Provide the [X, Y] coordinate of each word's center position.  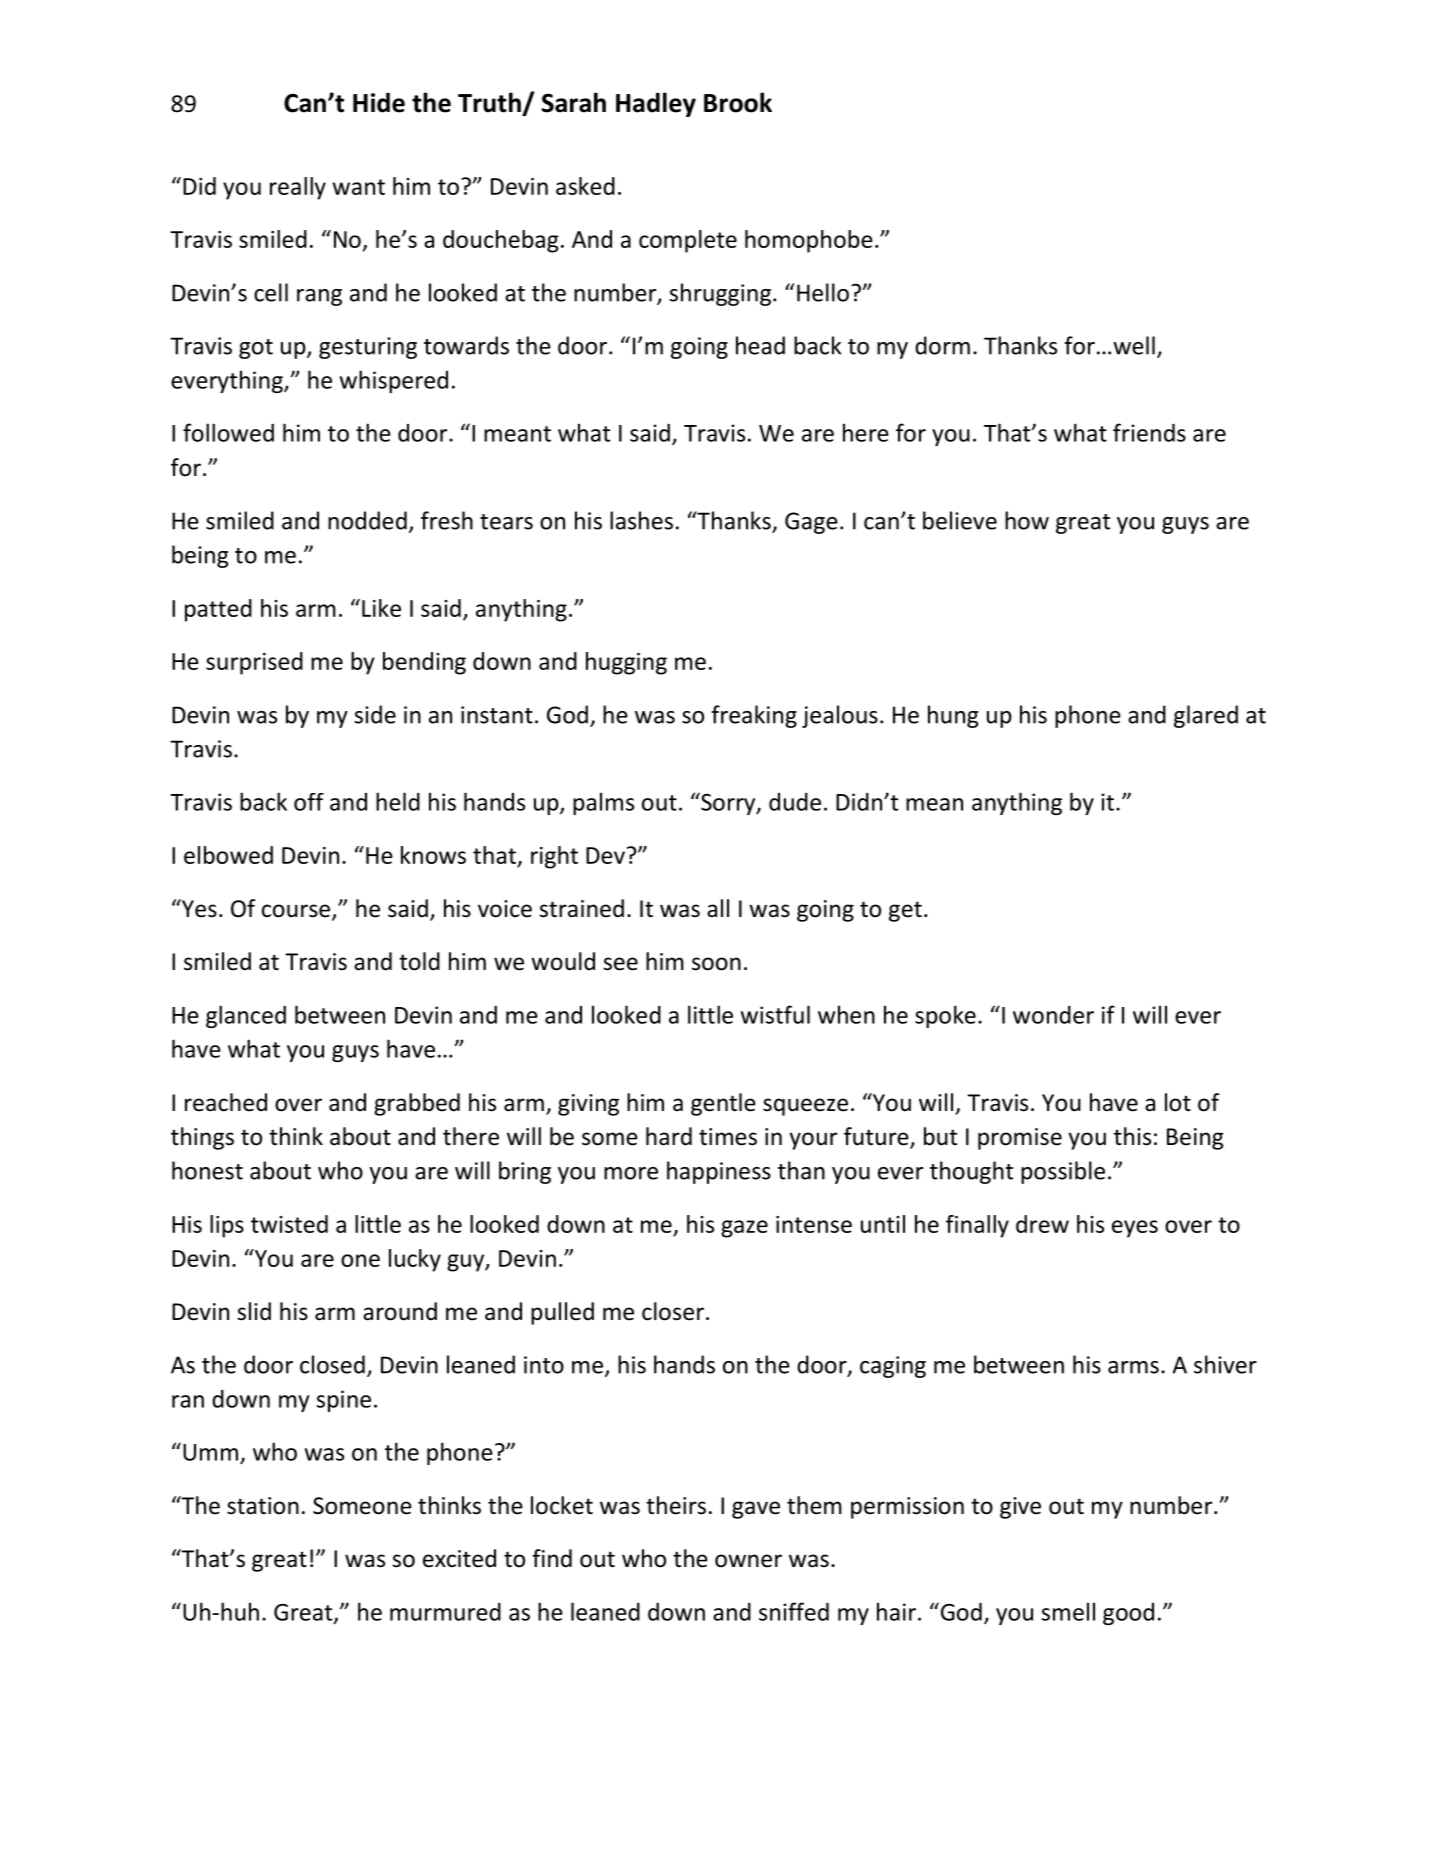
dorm [942, 345]
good [1128, 1614]
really [298, 188]
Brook [738, 102]
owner [748, 1561]
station [263, 1506]
